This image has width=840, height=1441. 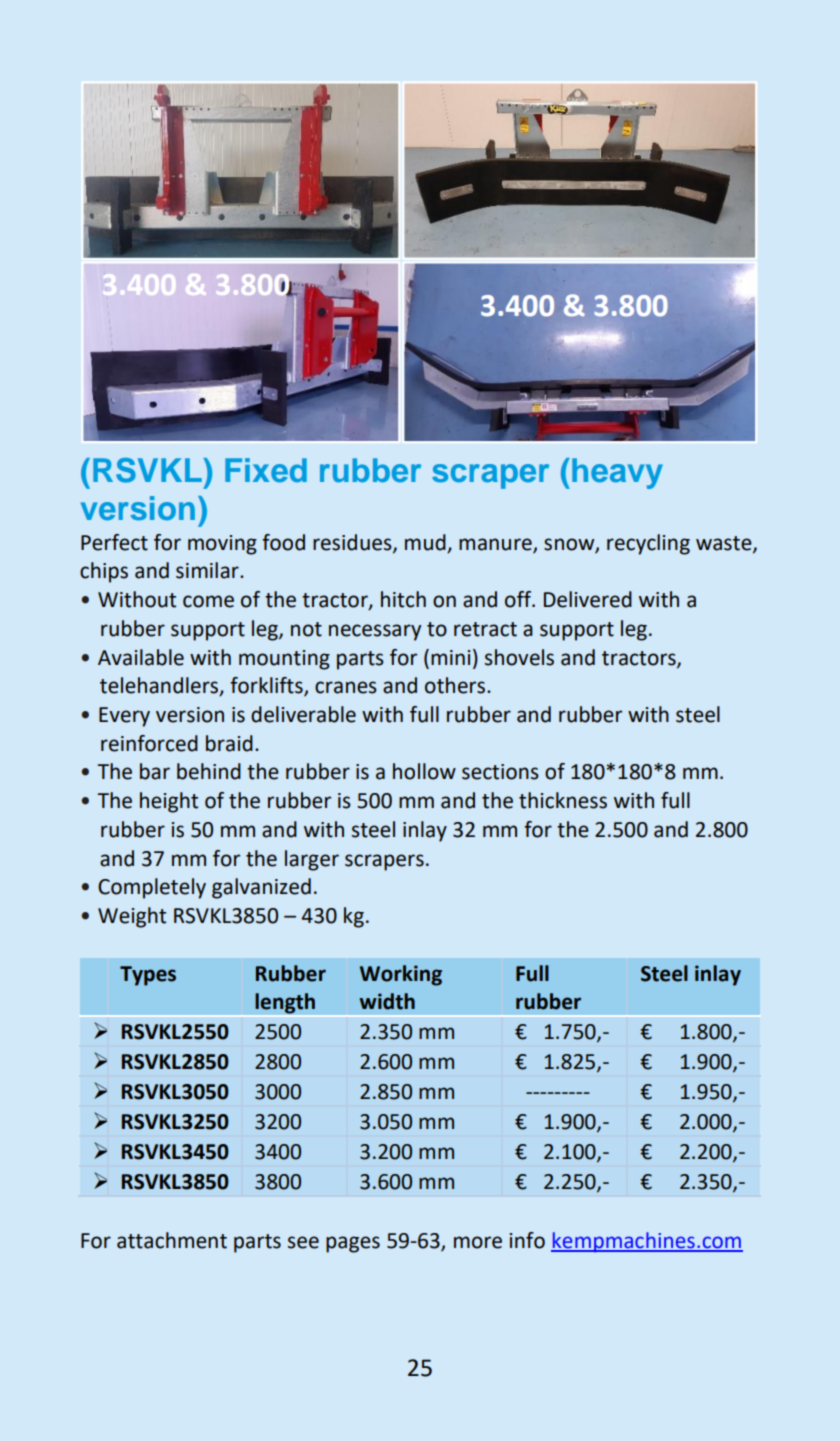 I want to click on attachment, so click(x=172, y=1240).
